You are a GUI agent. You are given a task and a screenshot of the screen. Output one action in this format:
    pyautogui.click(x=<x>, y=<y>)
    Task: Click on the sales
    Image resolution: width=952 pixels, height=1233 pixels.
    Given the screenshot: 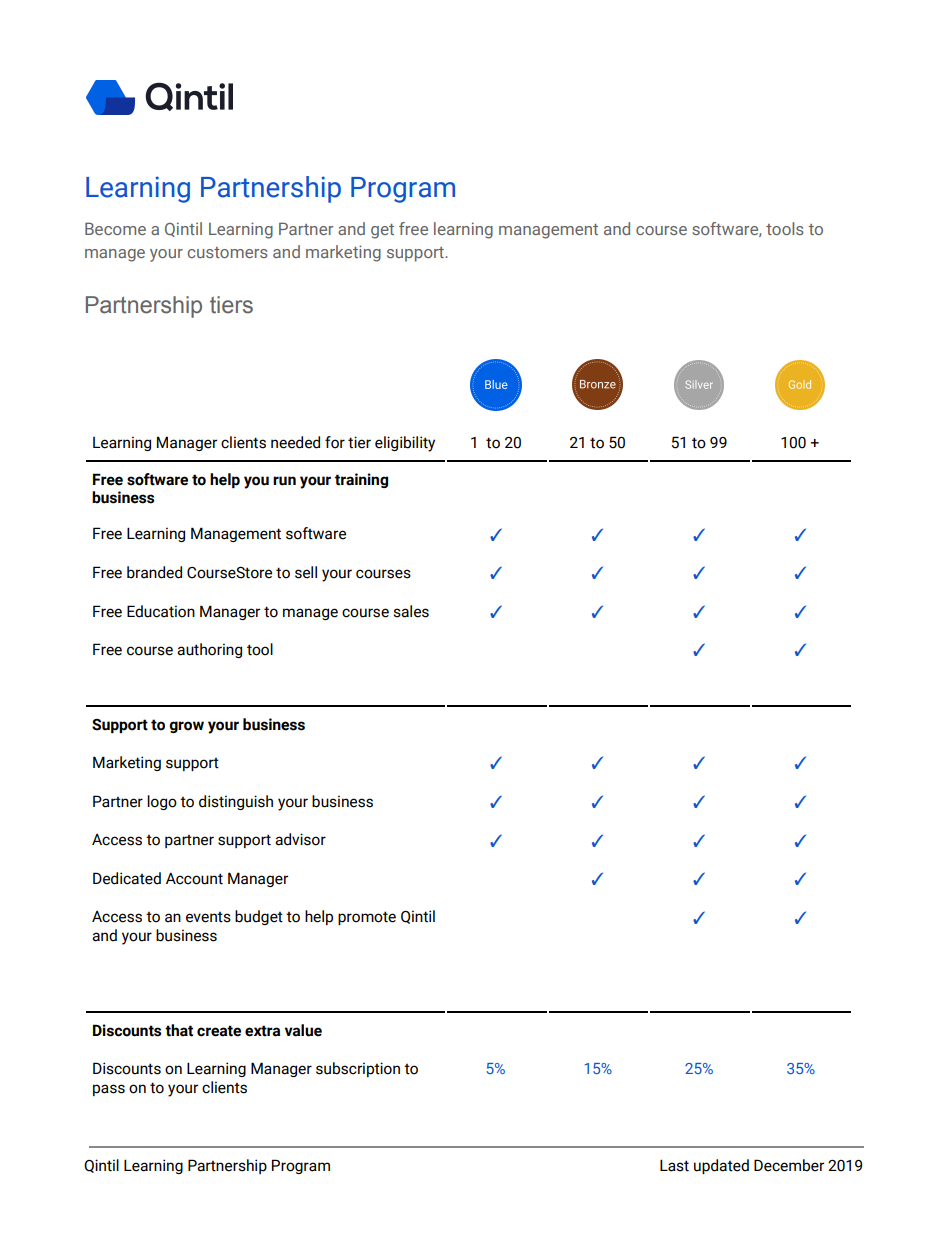 What is the action you would take?
    pyautogui.click(x=411, y=611)
